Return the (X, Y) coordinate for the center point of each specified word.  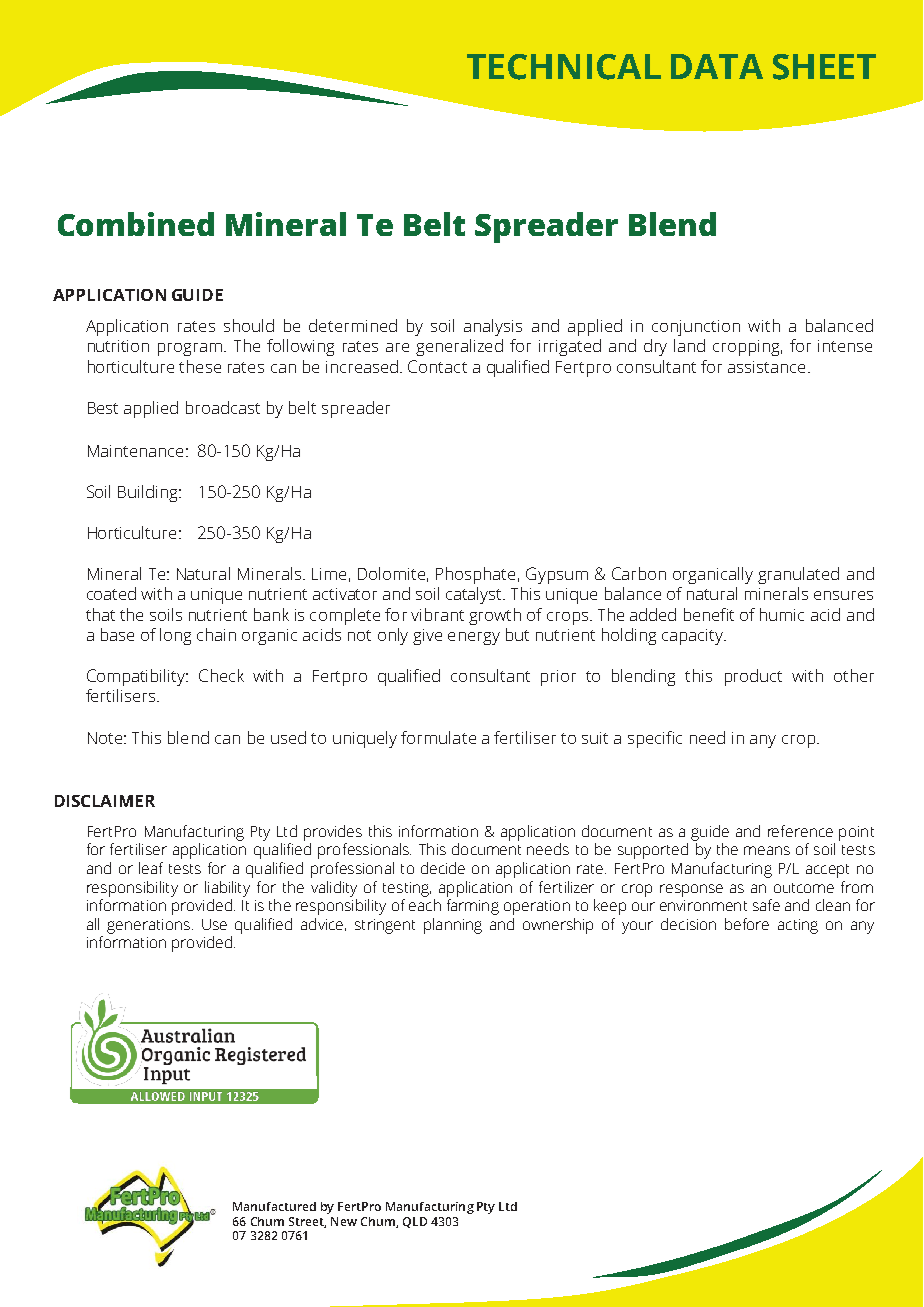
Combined (136, 224)
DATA (717, 66)
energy (474, 638)
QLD (415, 1222)
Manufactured (274, 1206)
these (200, 366)
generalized (459, 347)
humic (782, 614)
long (175, 636)
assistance (766, 367)
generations (148, 926)
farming (473, 907)
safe (766, 905)
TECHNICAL (564, 67)
